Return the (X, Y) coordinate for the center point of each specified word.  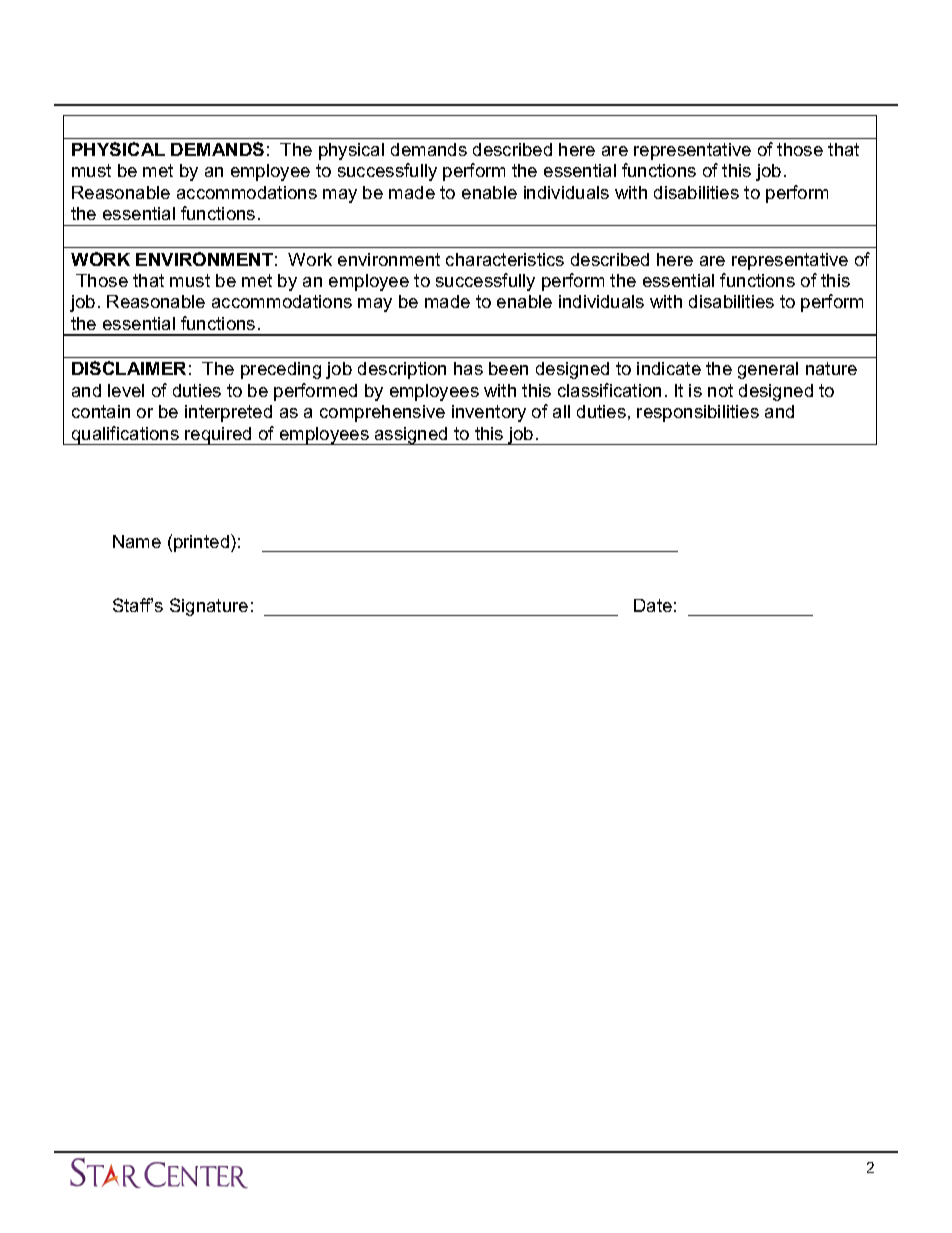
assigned (411, 436)
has (468, 368)
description (402, 370)
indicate (669, 368)
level (126, 390)
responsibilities (698, 413)
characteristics (505, 259)
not (720, 390)
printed (203, 543)
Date (653, 605)
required (218, 436)
